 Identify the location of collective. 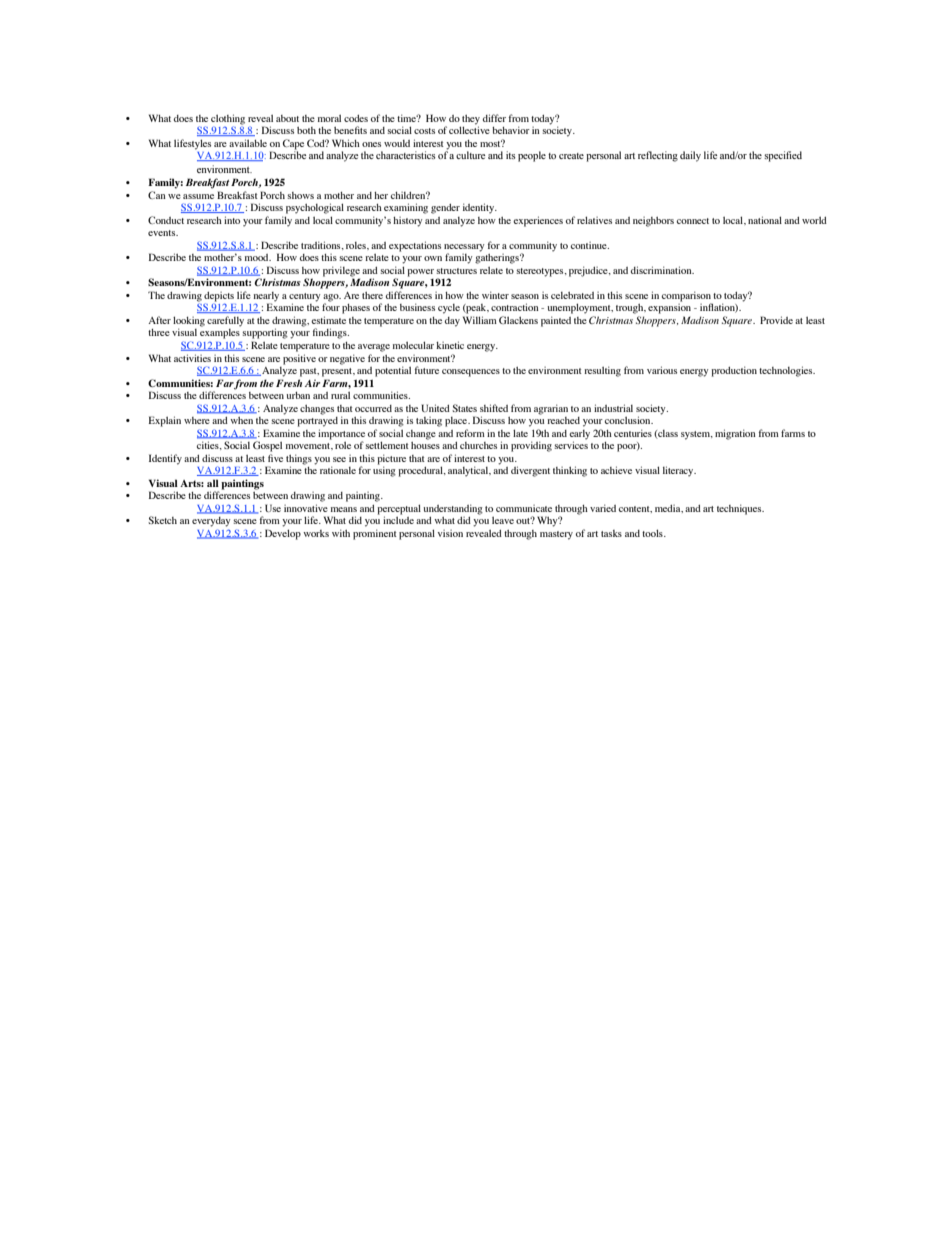
(469, 130).
